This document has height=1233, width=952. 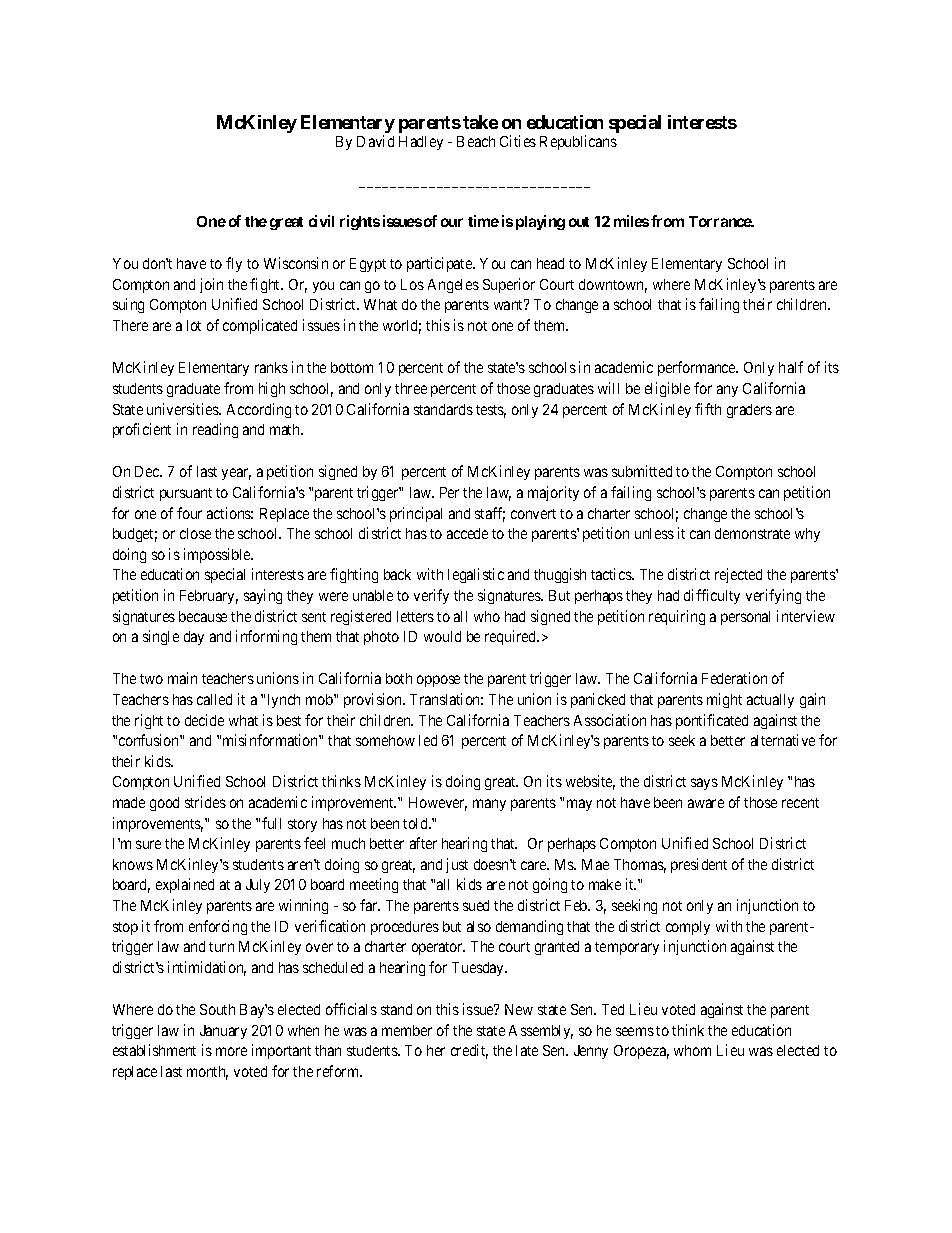 What do you see at coordinates (321, 221) in the document?
I see `civil` at bounding box center [321, 221].
